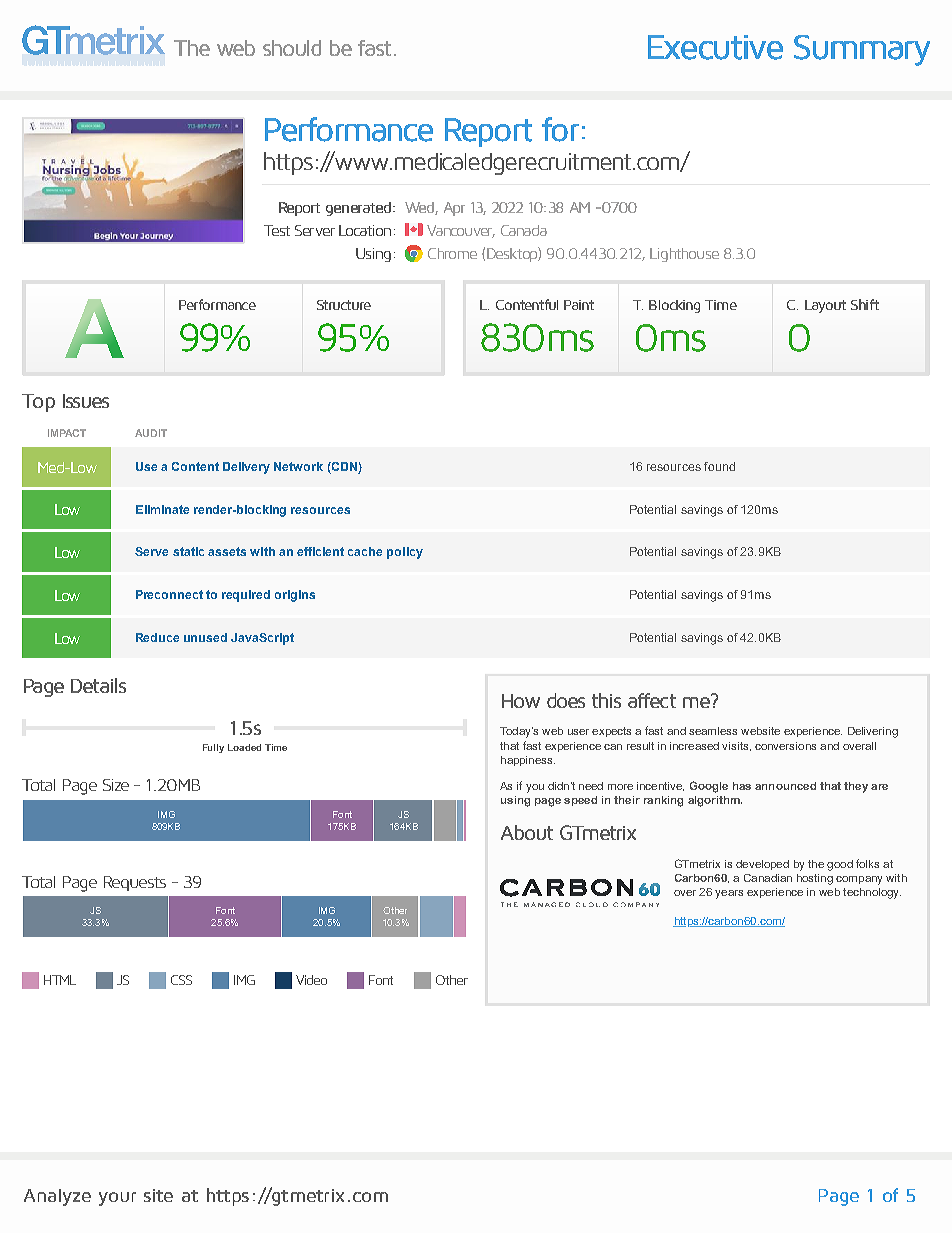 Image resolution: width=952 pixels, height=1233 pixels. I want to click on found, so click(719, 466).
